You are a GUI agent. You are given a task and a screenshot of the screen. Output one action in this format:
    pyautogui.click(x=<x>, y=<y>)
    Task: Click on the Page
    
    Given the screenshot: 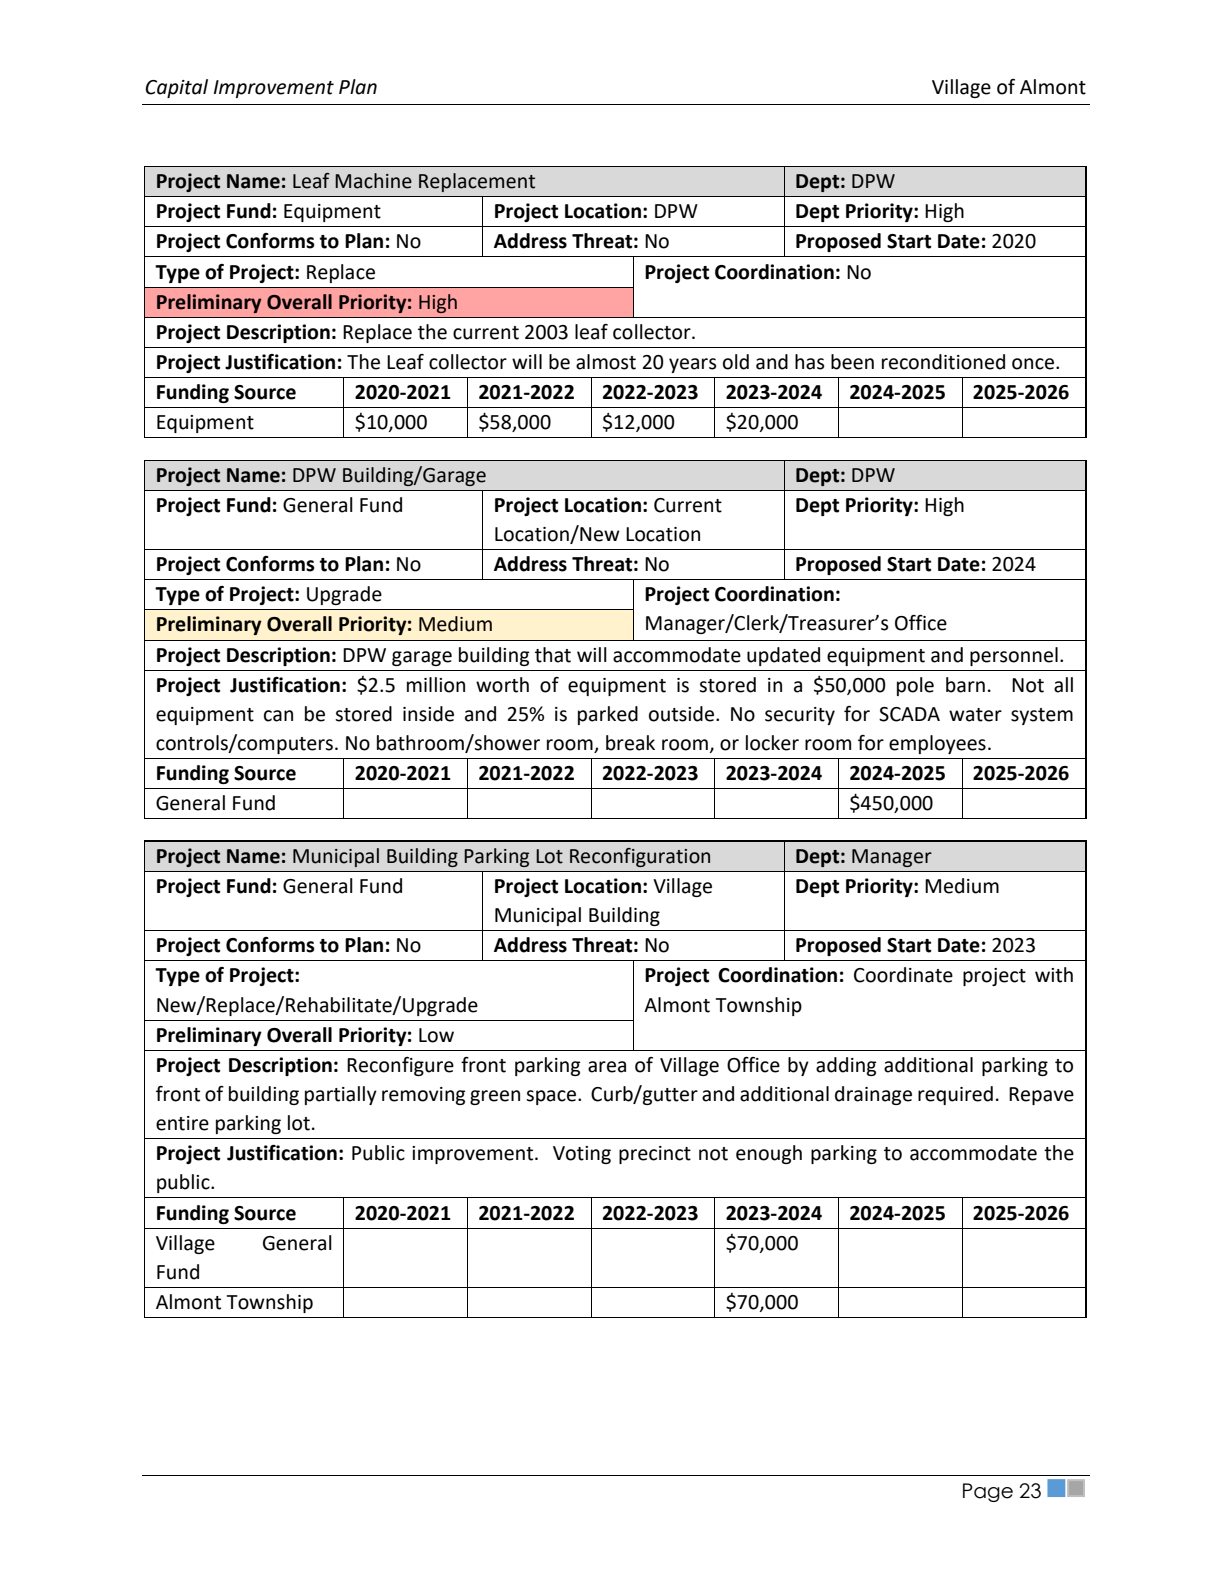 What is the action you would take?
    pyautogui.click(x=988, y=1492)
